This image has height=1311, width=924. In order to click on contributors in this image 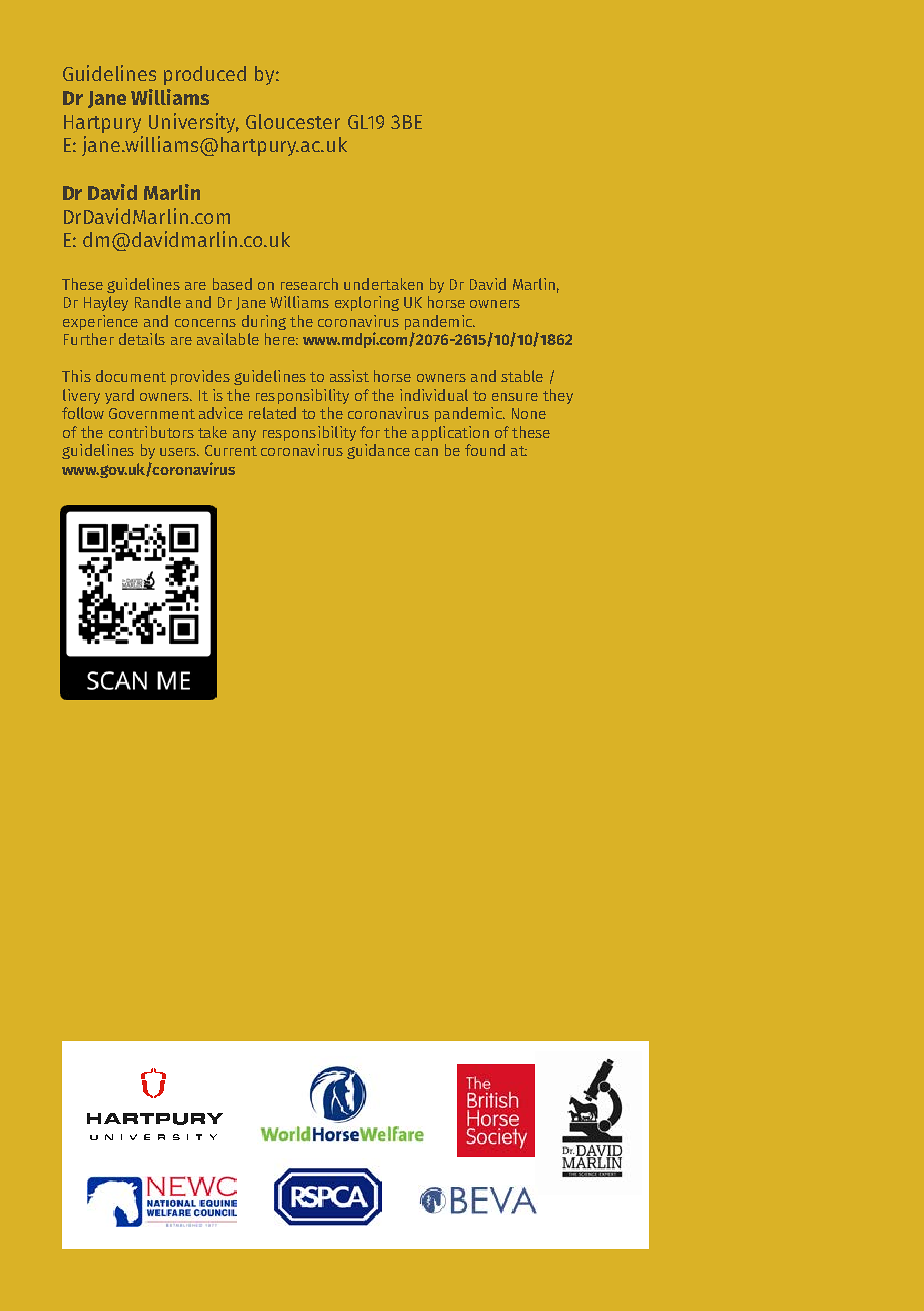, I will do `click(151, 432)`.
